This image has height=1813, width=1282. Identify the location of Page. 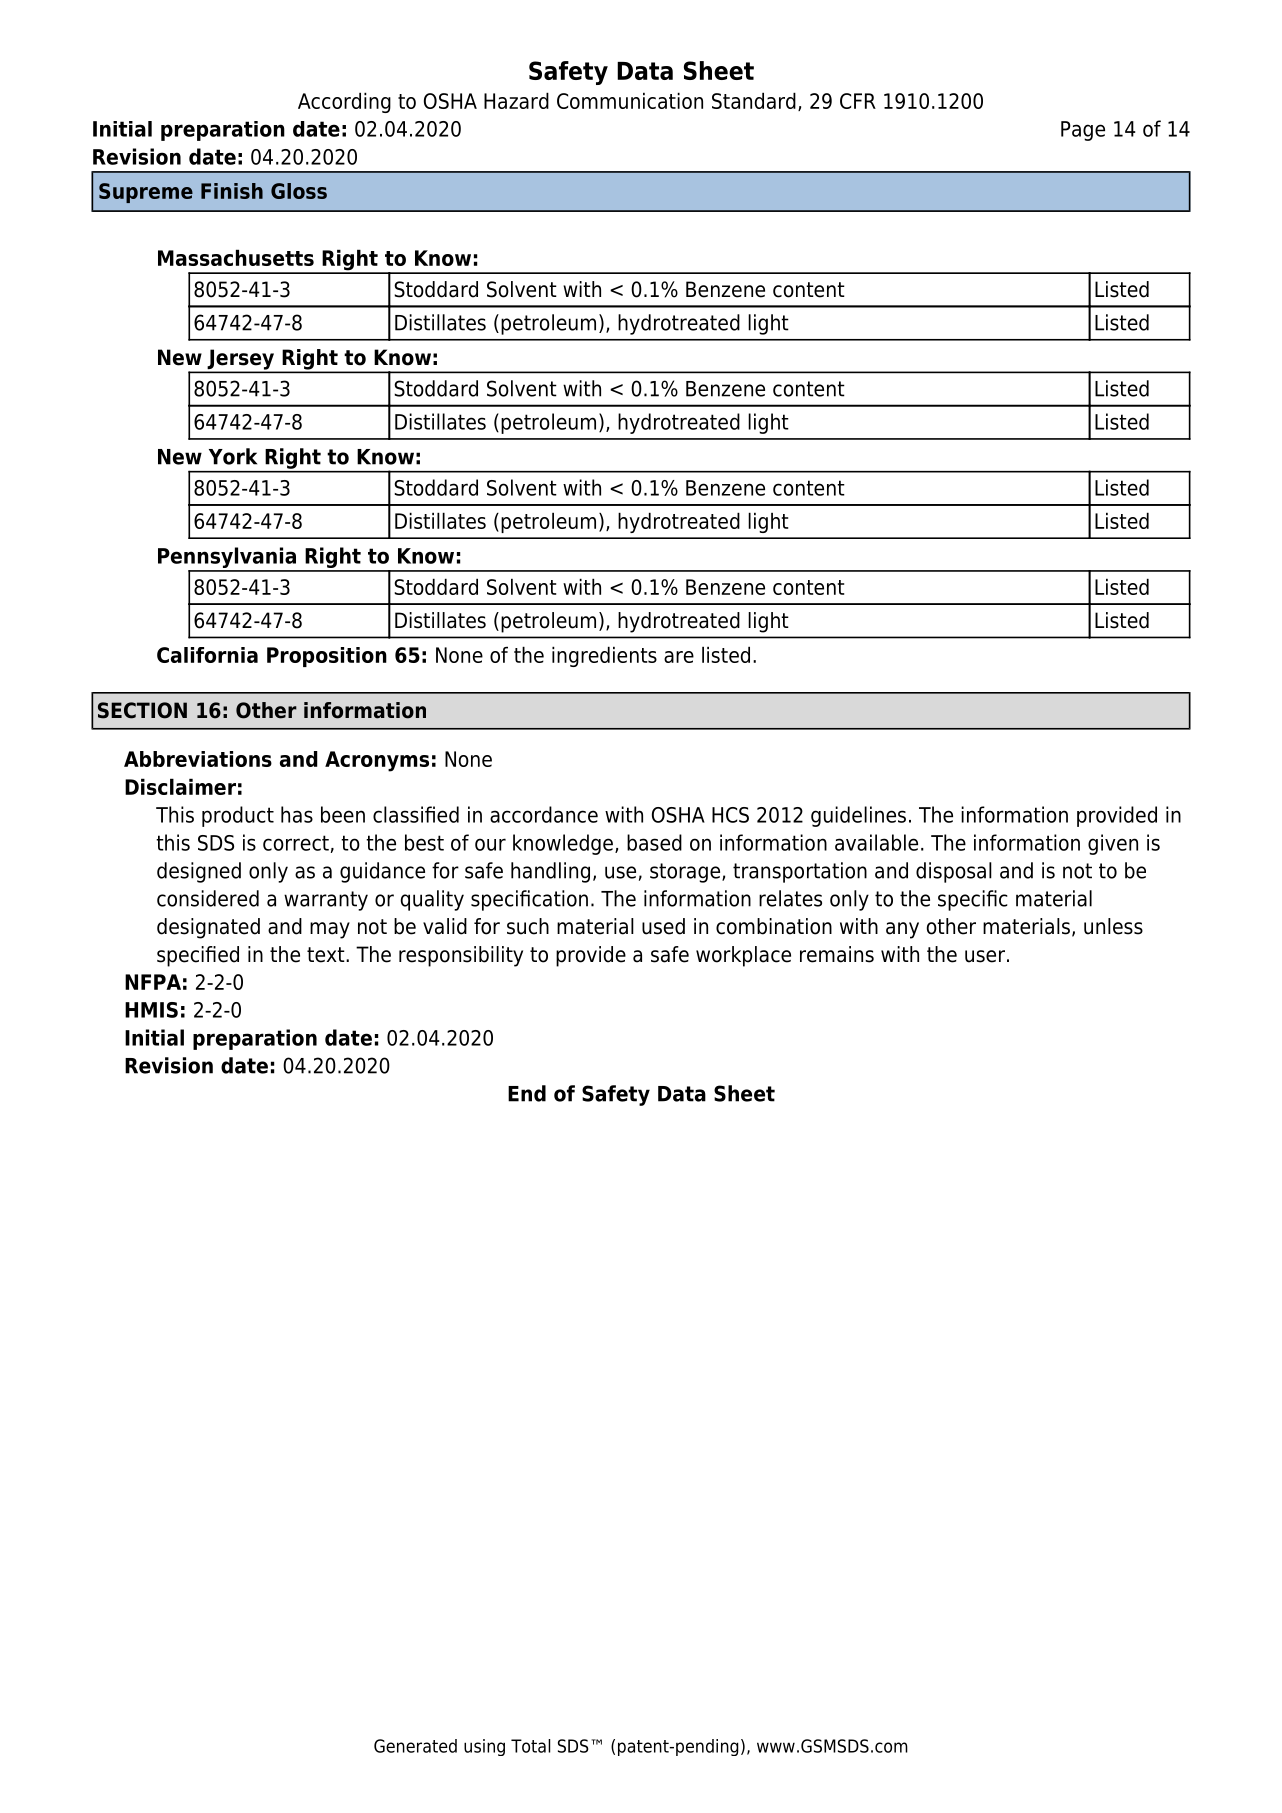
(1083, 131).
